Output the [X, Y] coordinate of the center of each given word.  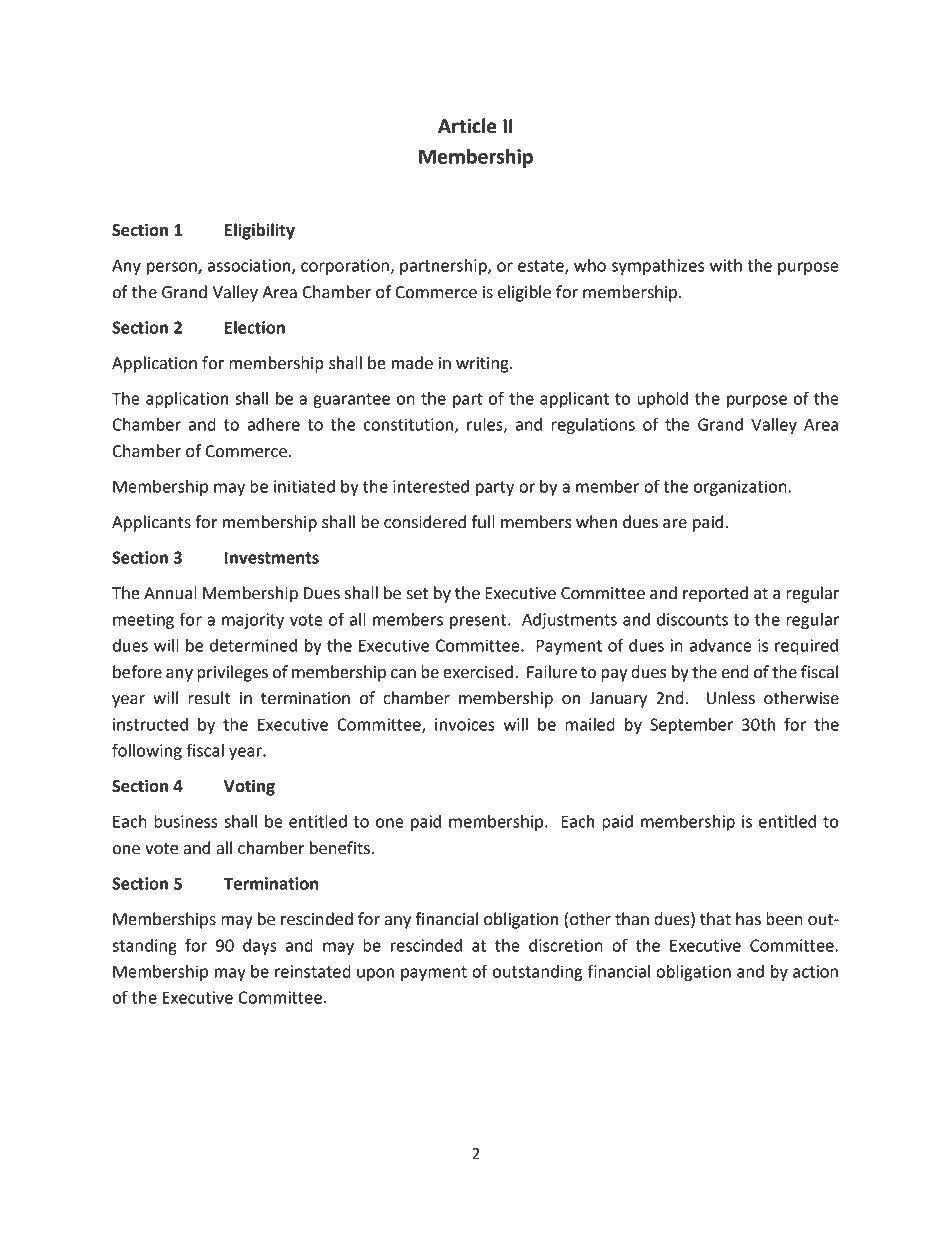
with [726, 265]
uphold [662, 400]
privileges [232, 673]
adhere [273, 424]
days [260, 947]
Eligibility [260, 231]
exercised [478, 672]
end [735, 672]
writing [483, 365]
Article [467, 126]
